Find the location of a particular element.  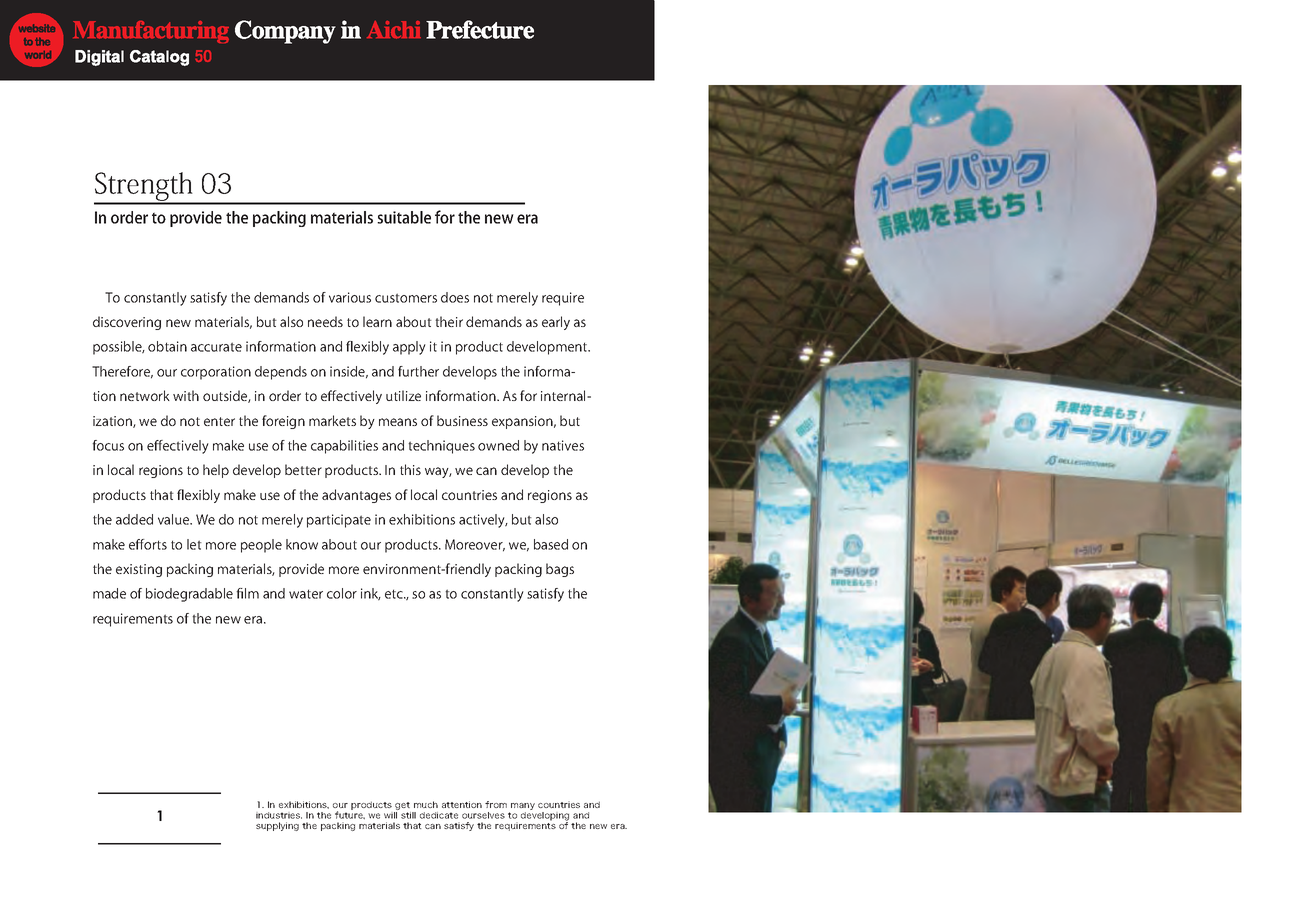

color is located at coordinates (342, 593).
